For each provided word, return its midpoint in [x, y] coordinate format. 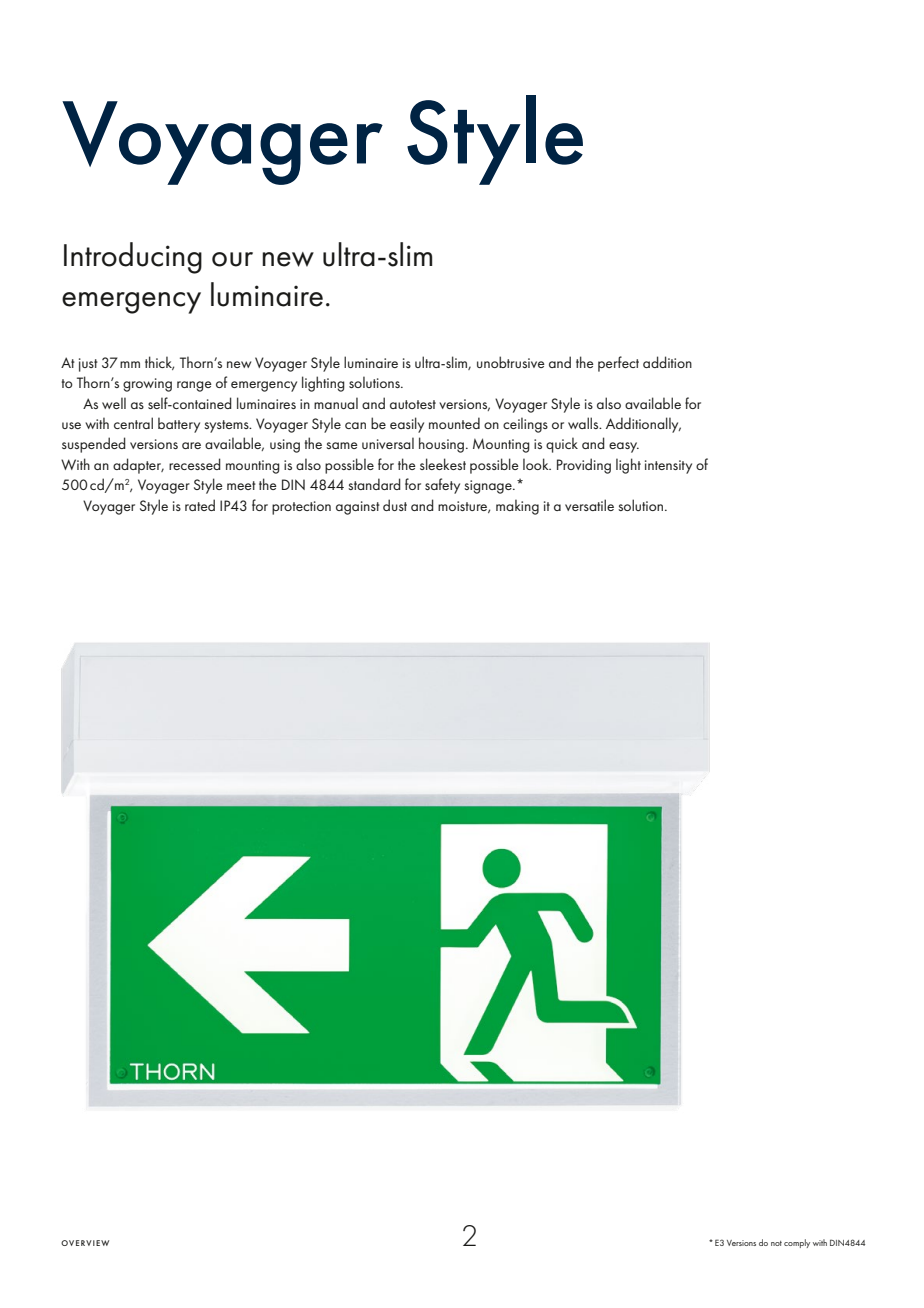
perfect [618, 364]
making [517, 507]
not [776, 1243]
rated [200, 505]
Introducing [133, 258]
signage [489, 487]
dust [395, 505]
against [358, 508]
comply [797, 1243]
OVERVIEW [85, 1243]
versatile [589, 505]
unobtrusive [511, 362]
